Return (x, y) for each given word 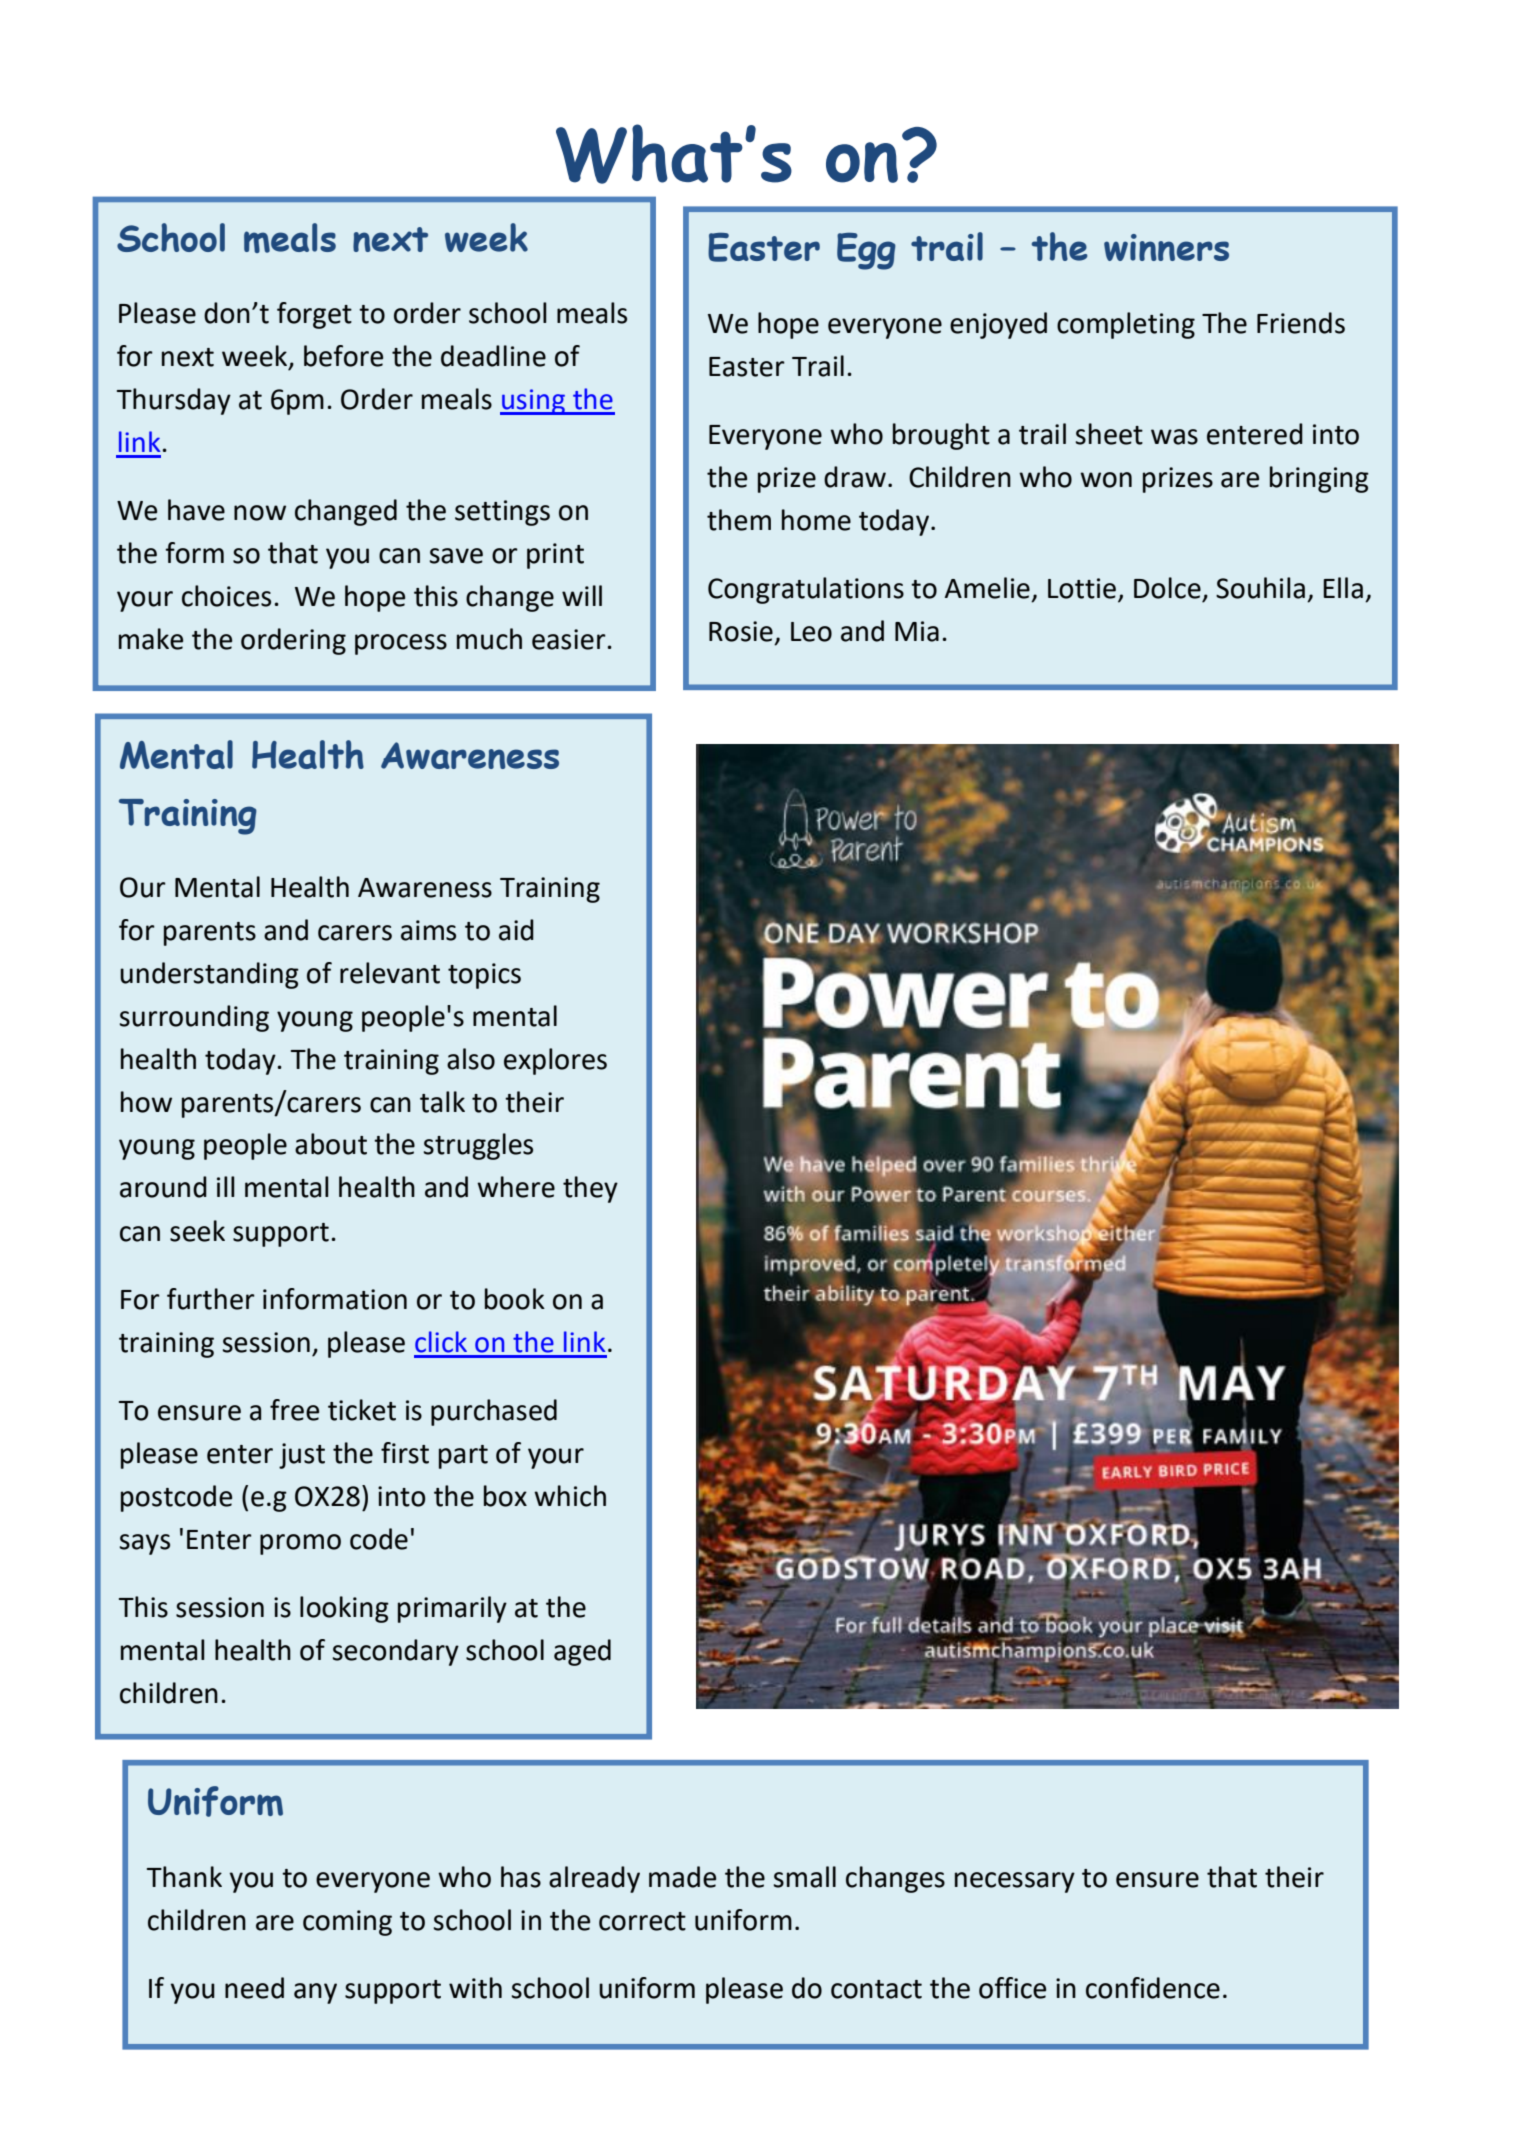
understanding (209, 975)
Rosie (741, 631)
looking (344, 1609)
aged (582, 1652)
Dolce (1167, 588)
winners (1166, 247)
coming (347, 1923)
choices (226, 596)
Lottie (1083, 589)
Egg (866, 251)
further (211, 1299)
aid (516, 930)
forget (314, 315)
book (515, 1299)
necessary (1015, 1882)
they (590, 1189)
